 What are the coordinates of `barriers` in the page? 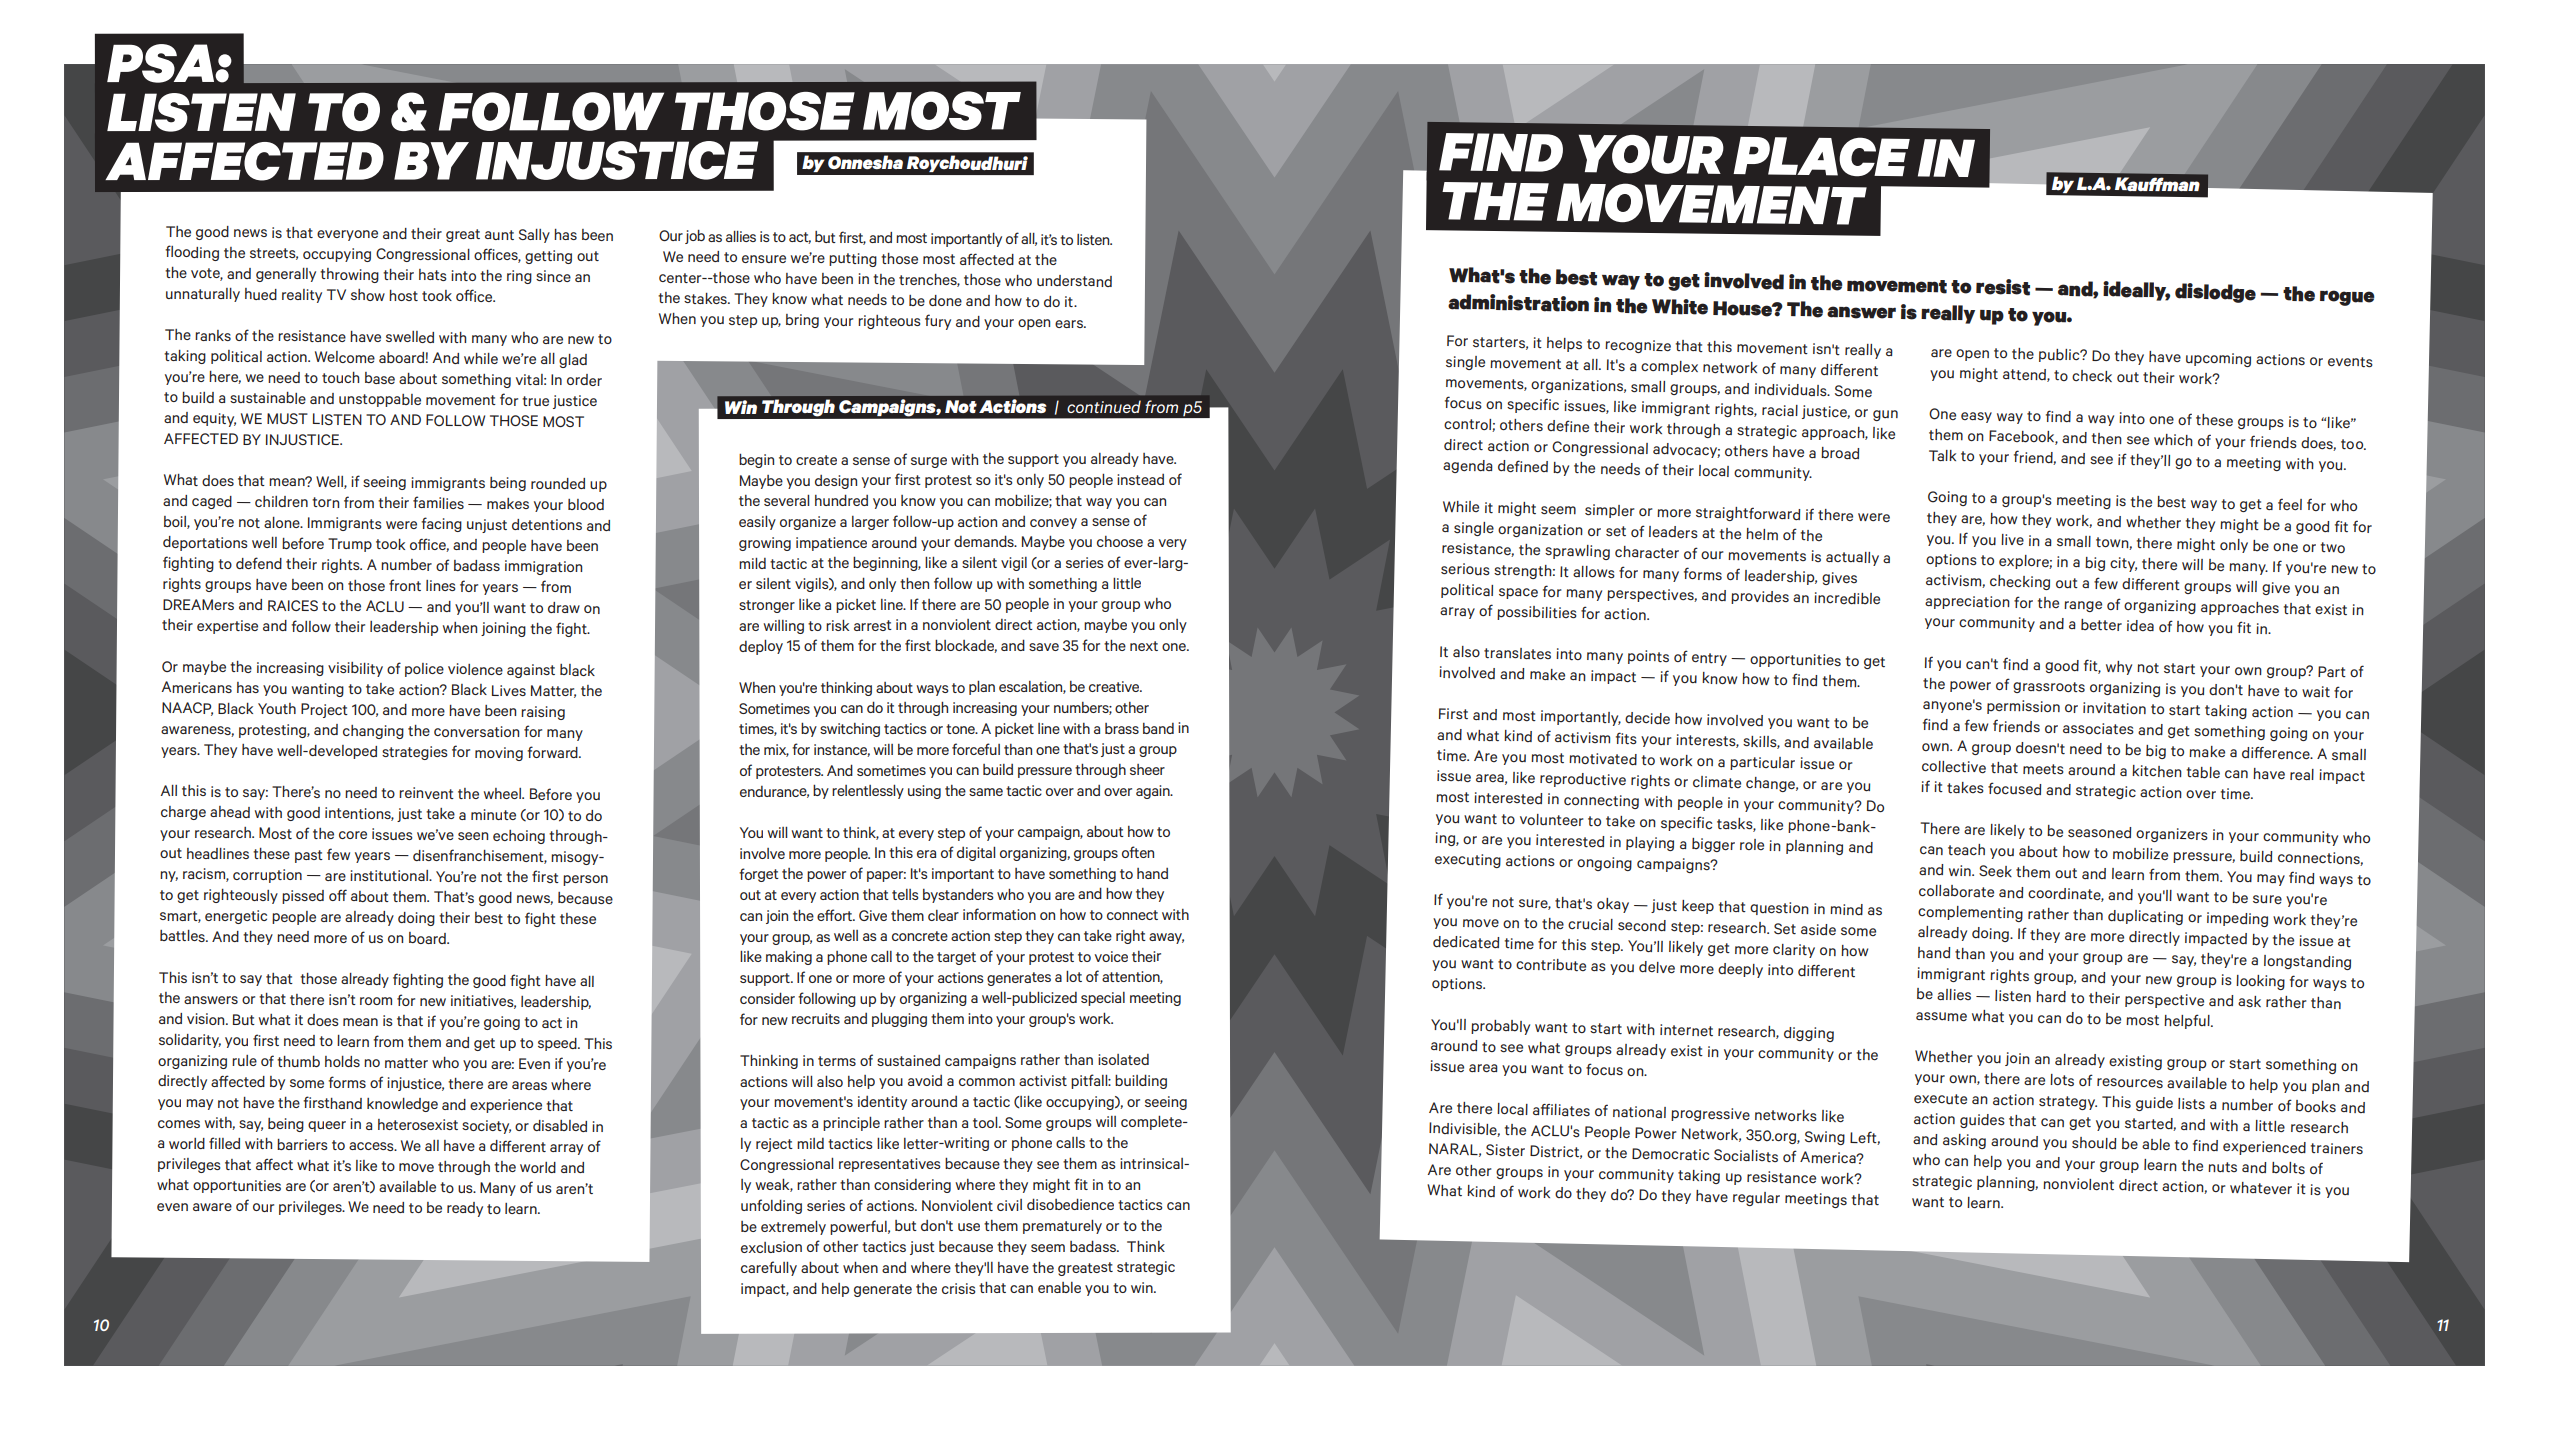 It's located at (302, 1144).
